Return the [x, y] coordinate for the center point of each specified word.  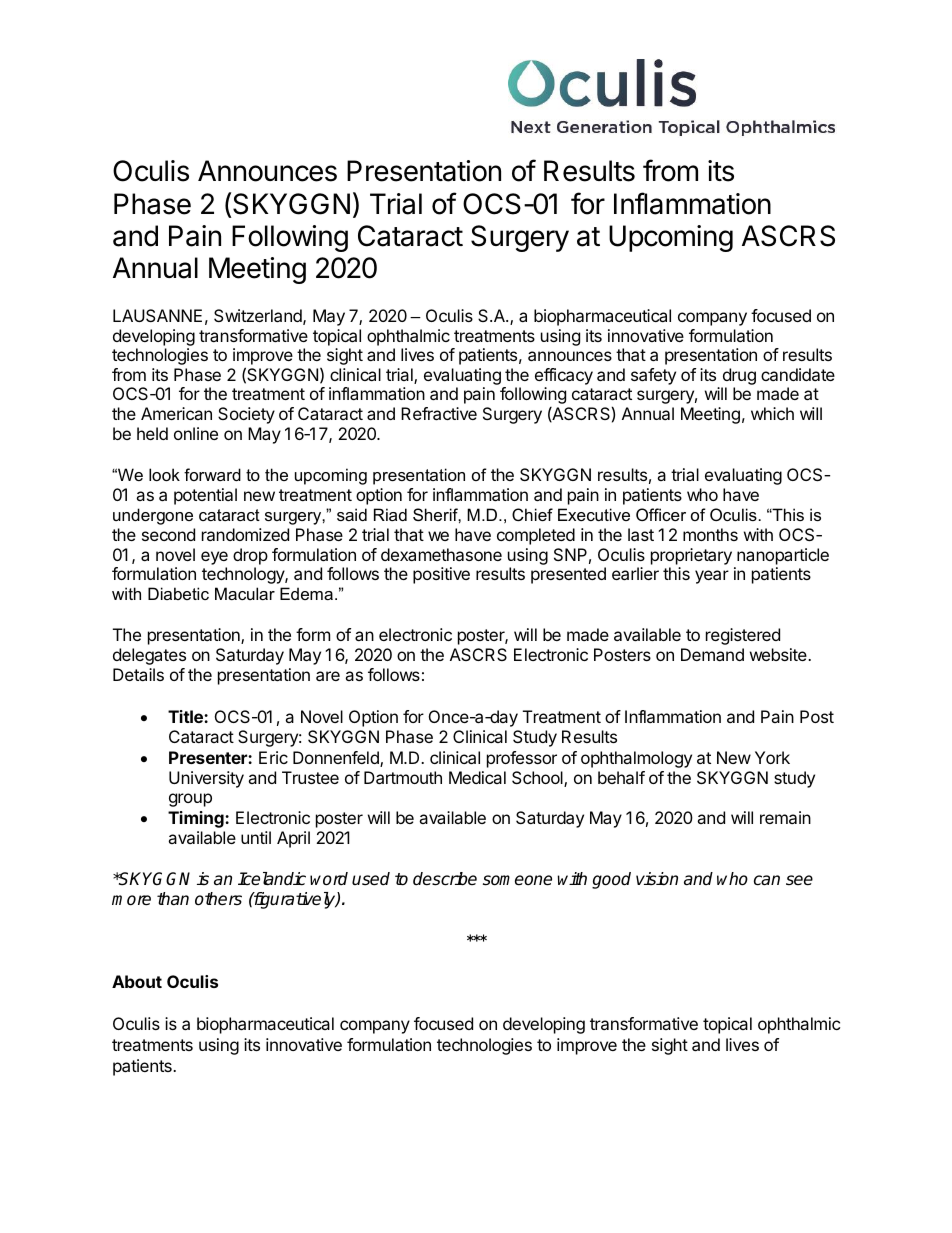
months [710, 534]
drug [738, 378]
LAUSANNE [157, 315]
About [137, 981]
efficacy [564, 378]
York [772, 757]
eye [214, 558]
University [206, 779]
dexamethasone [441, 554]
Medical [477, 777]
